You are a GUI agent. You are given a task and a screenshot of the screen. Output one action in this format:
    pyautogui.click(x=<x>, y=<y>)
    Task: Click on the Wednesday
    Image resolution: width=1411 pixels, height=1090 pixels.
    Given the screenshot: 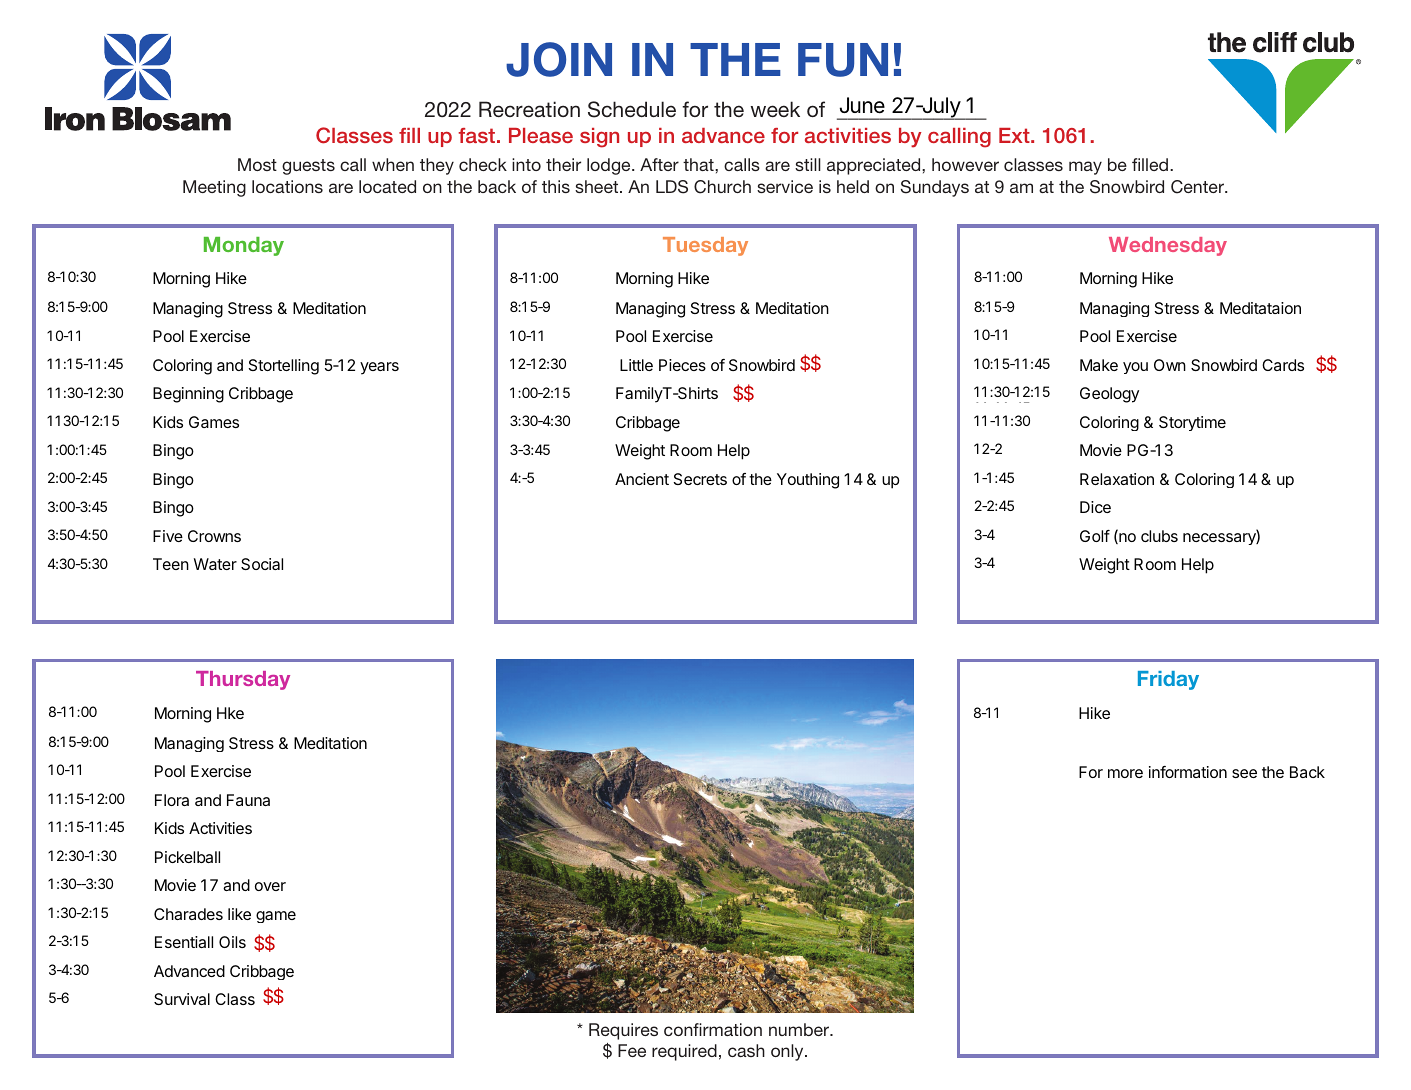 What is the action you would take?
    pyautogui.click(x=1168, y=246)
